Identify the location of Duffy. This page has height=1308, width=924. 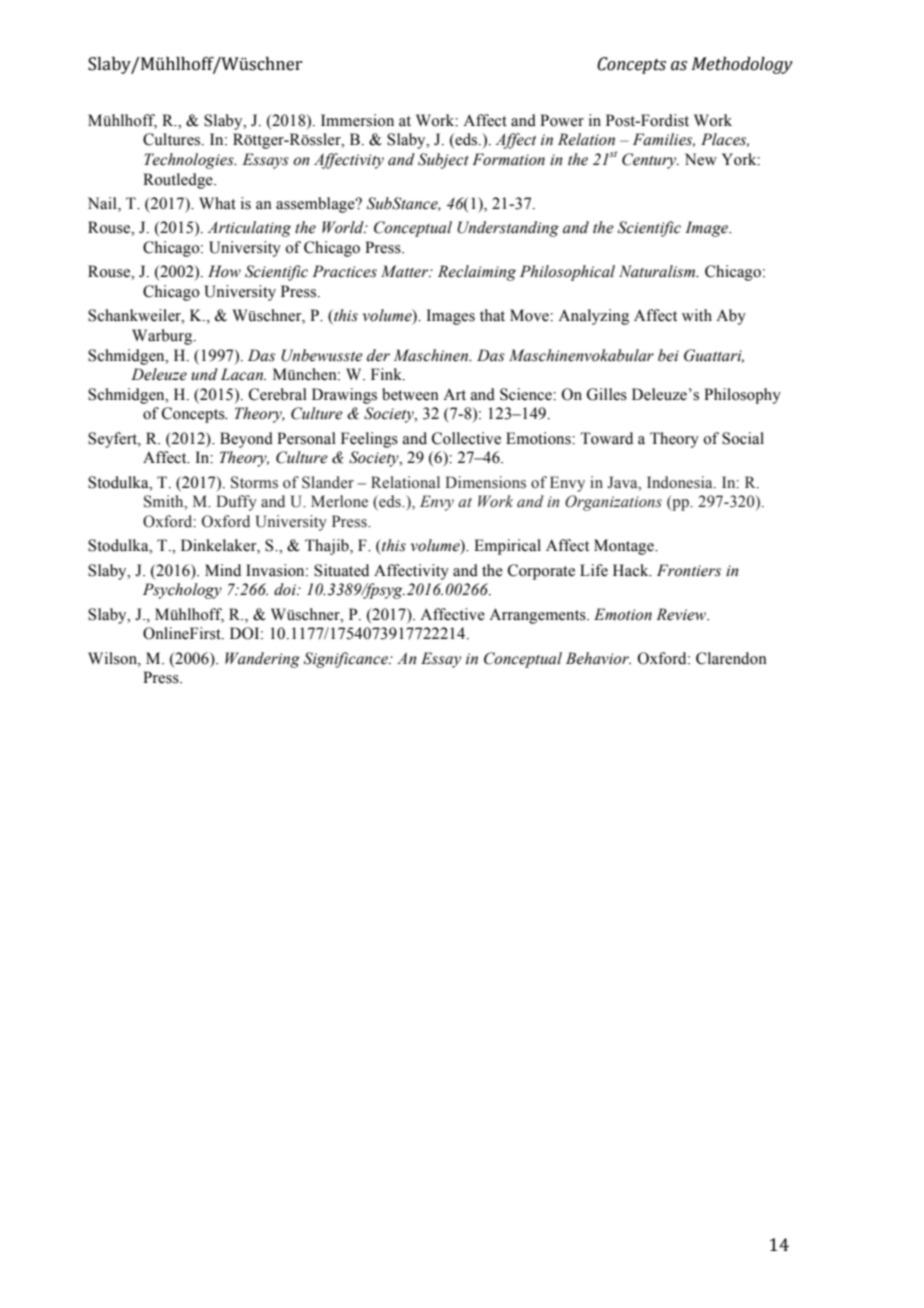
(236, 503).
